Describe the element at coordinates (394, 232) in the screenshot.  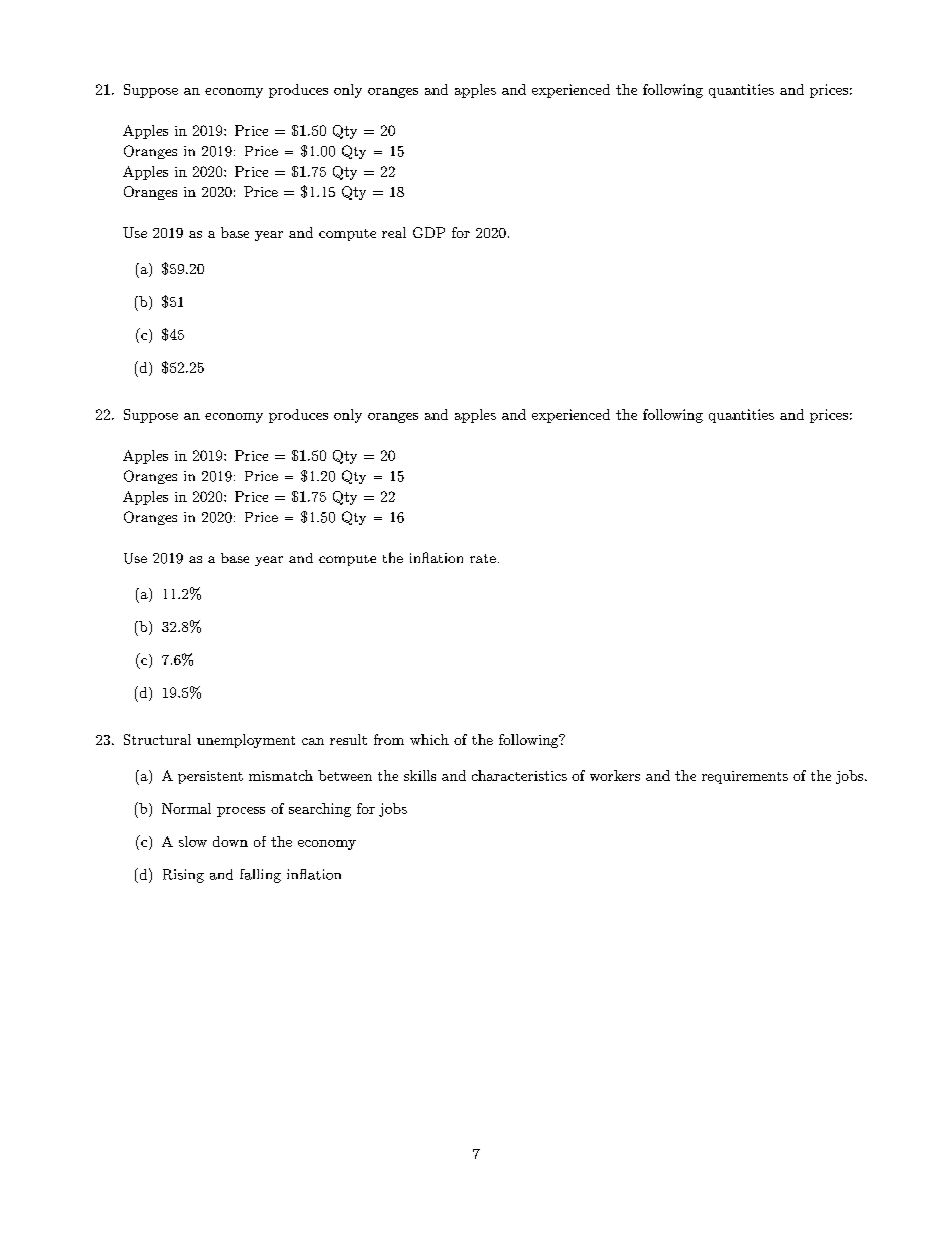
I see `real` at that location.
